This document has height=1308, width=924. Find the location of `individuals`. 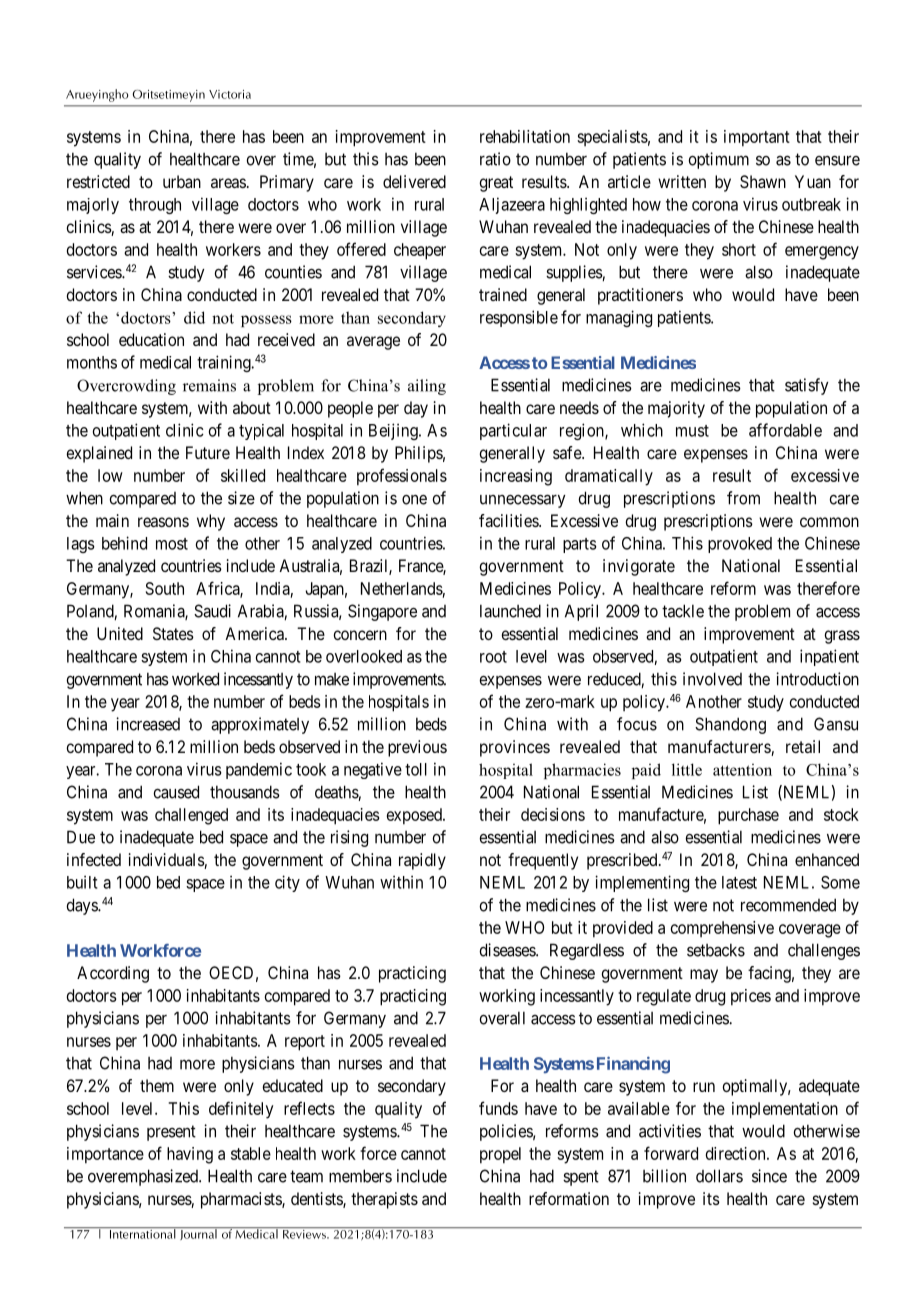

individuals is located at coordinates (167, 861).
